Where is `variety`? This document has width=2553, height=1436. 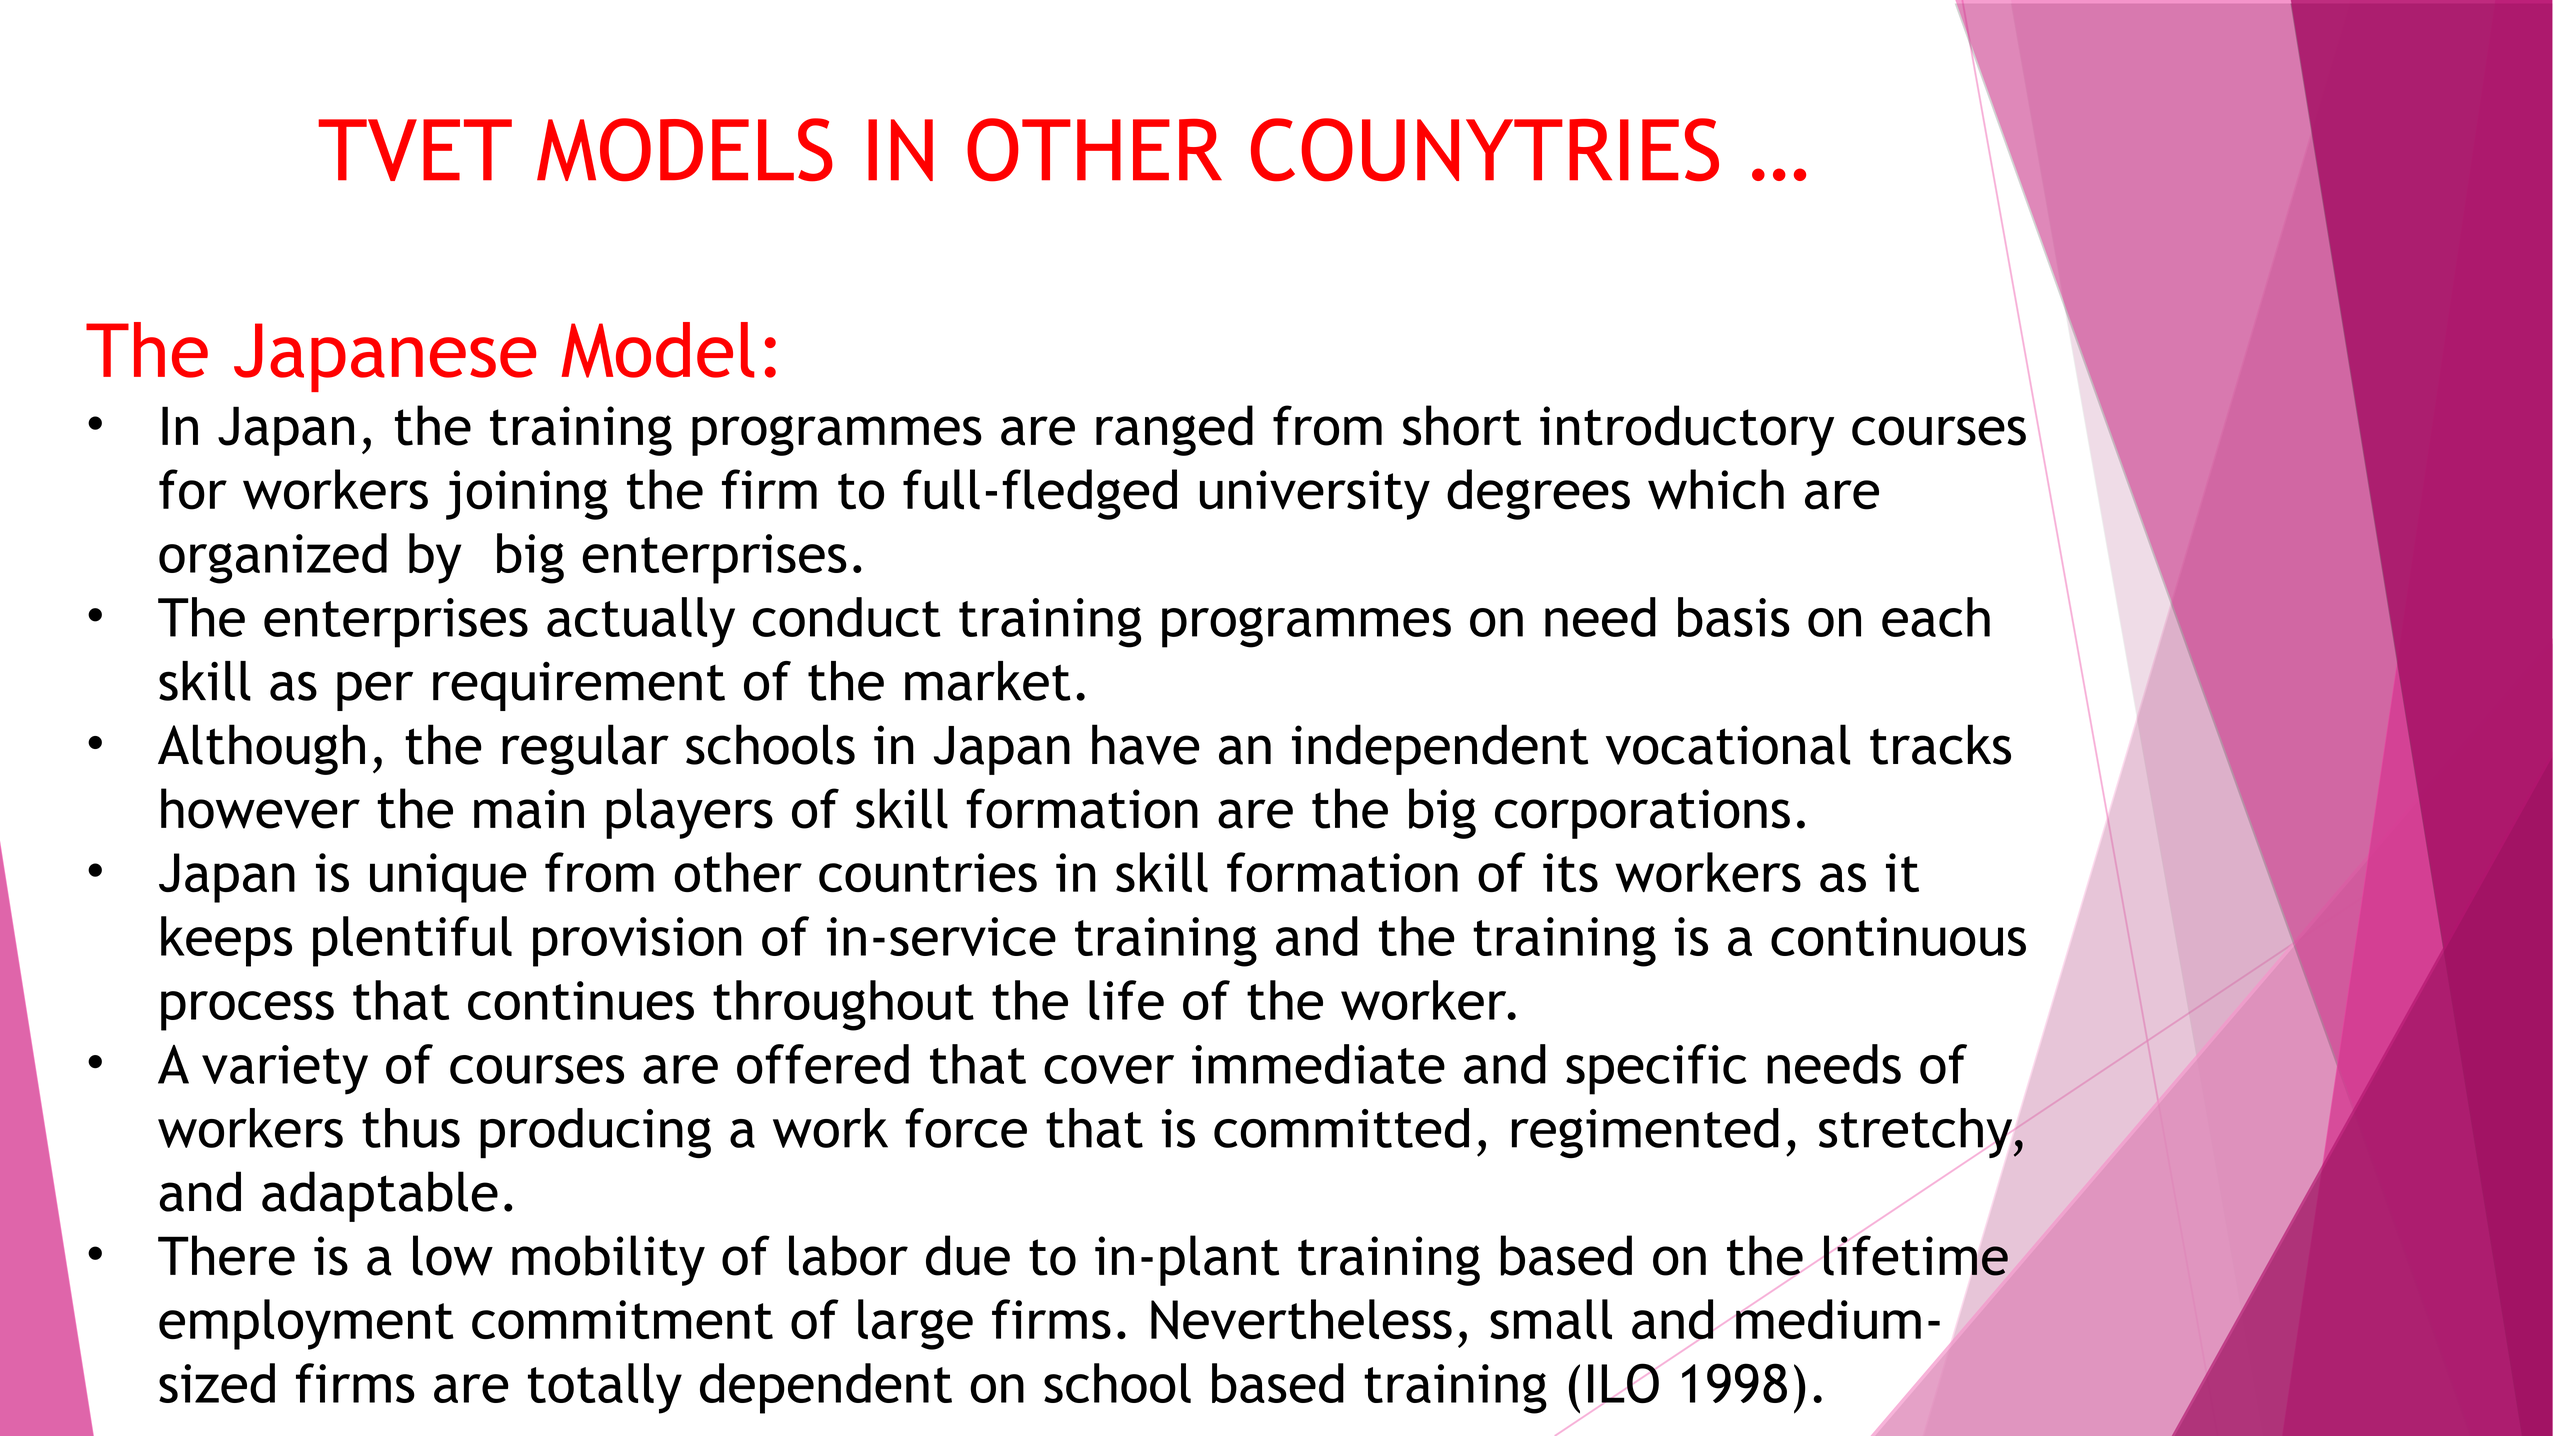
variety is located at coordinates (285, 1070).
